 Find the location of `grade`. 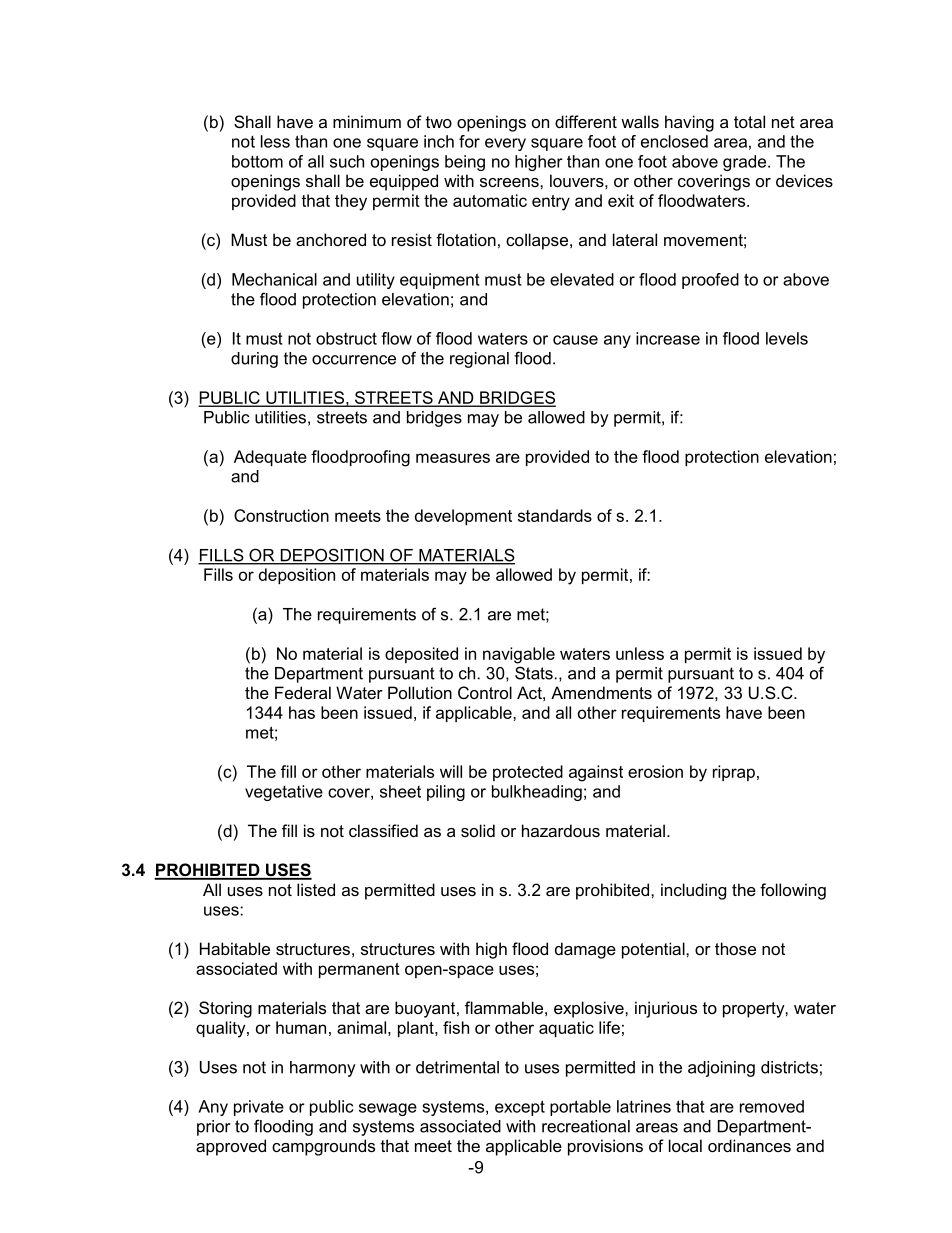

grade is located at coordinates (746, 163).
